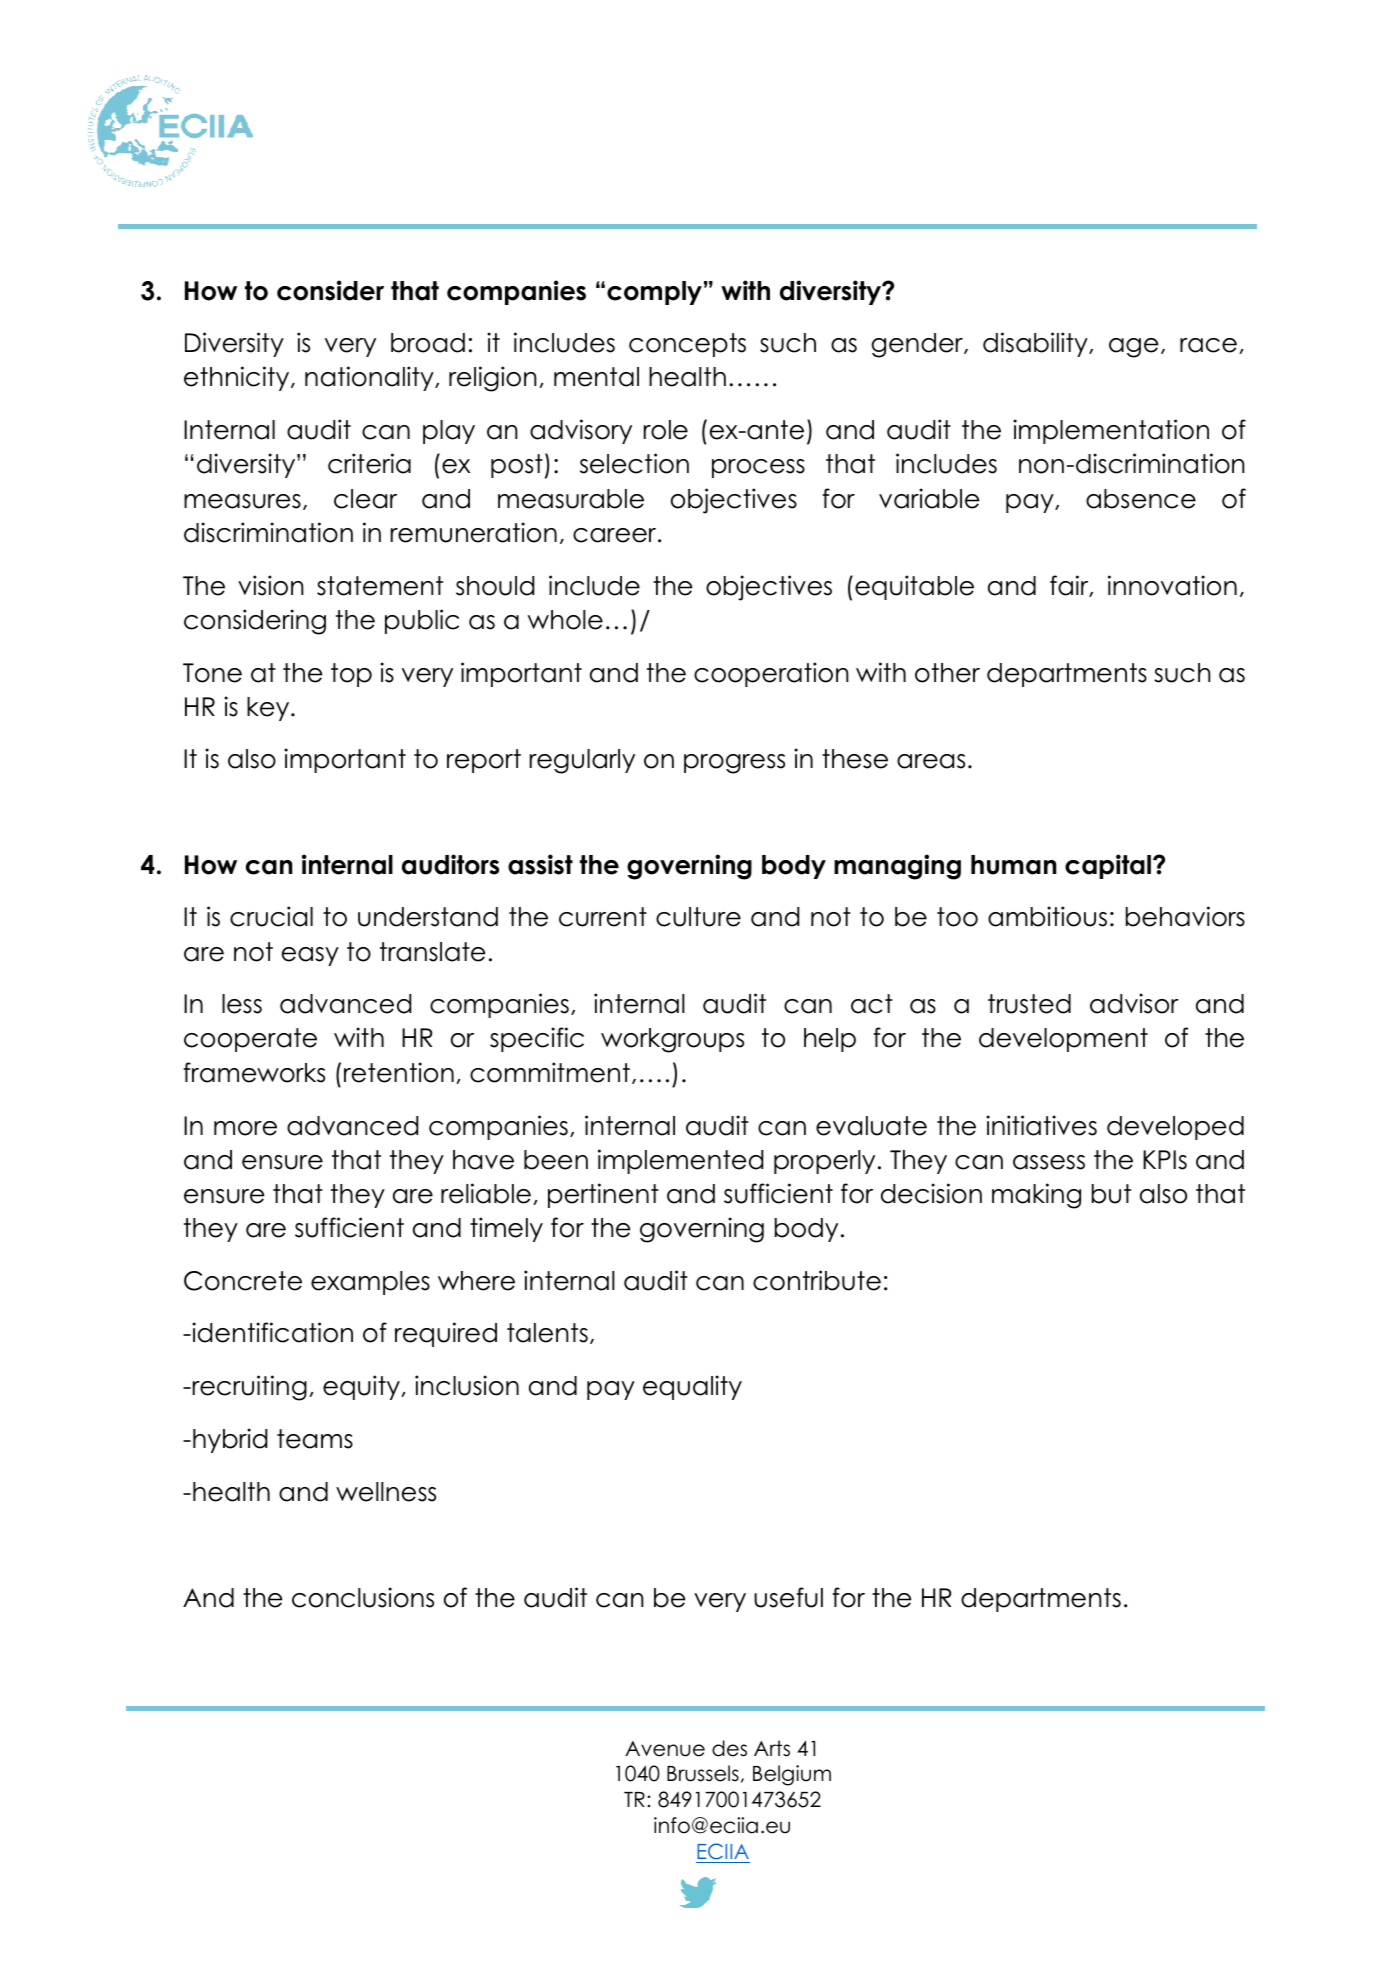 The image size is (1395, 1973). What do you see at coordinates (1036, 1196) in the screenshot?
I see `making` at bounding box center [1036, 1196].
